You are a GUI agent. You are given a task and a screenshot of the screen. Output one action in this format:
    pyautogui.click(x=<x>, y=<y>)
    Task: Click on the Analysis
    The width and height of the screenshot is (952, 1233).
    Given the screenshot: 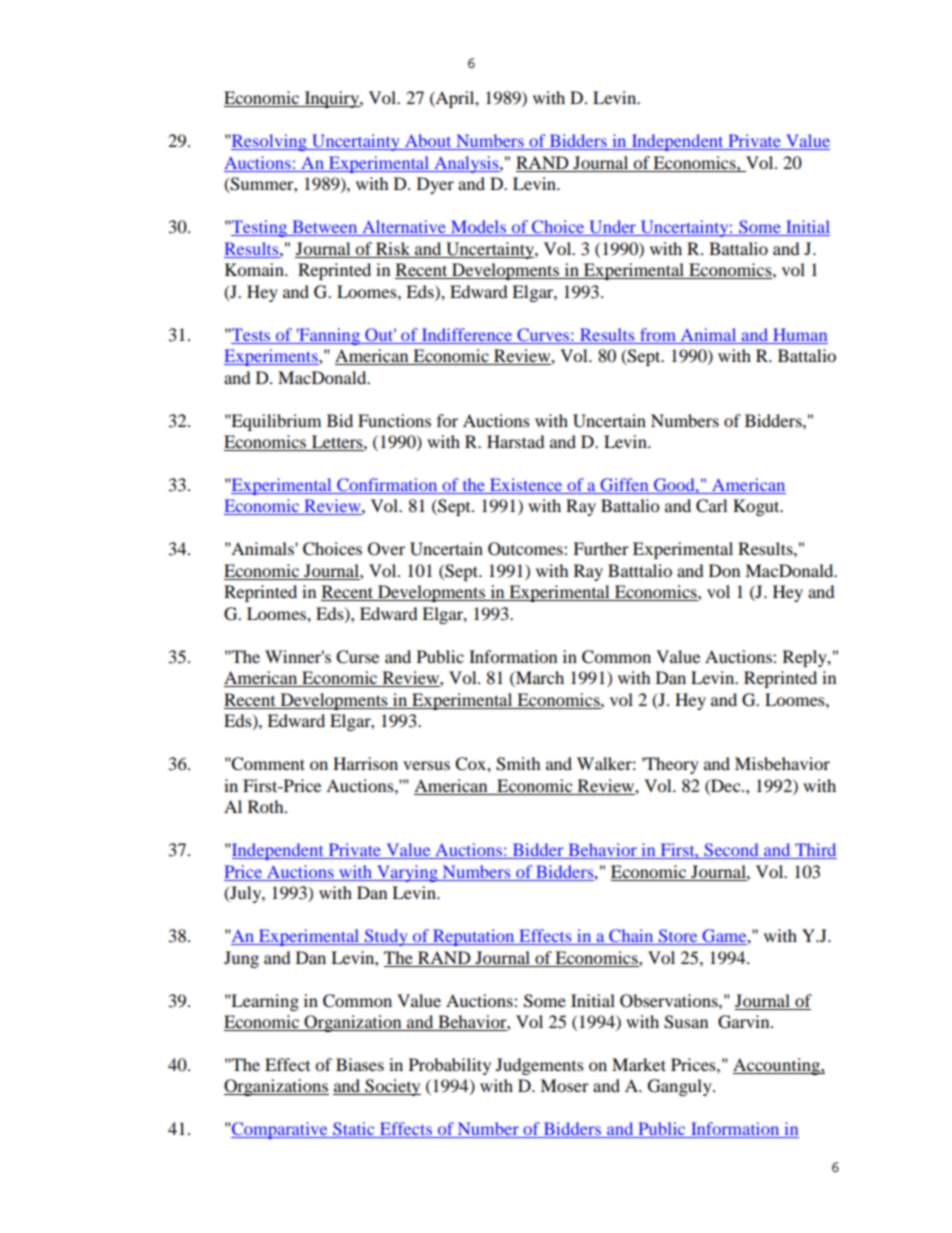 What is the action you would take?
    pyautogui.click(x=466, y=164)
